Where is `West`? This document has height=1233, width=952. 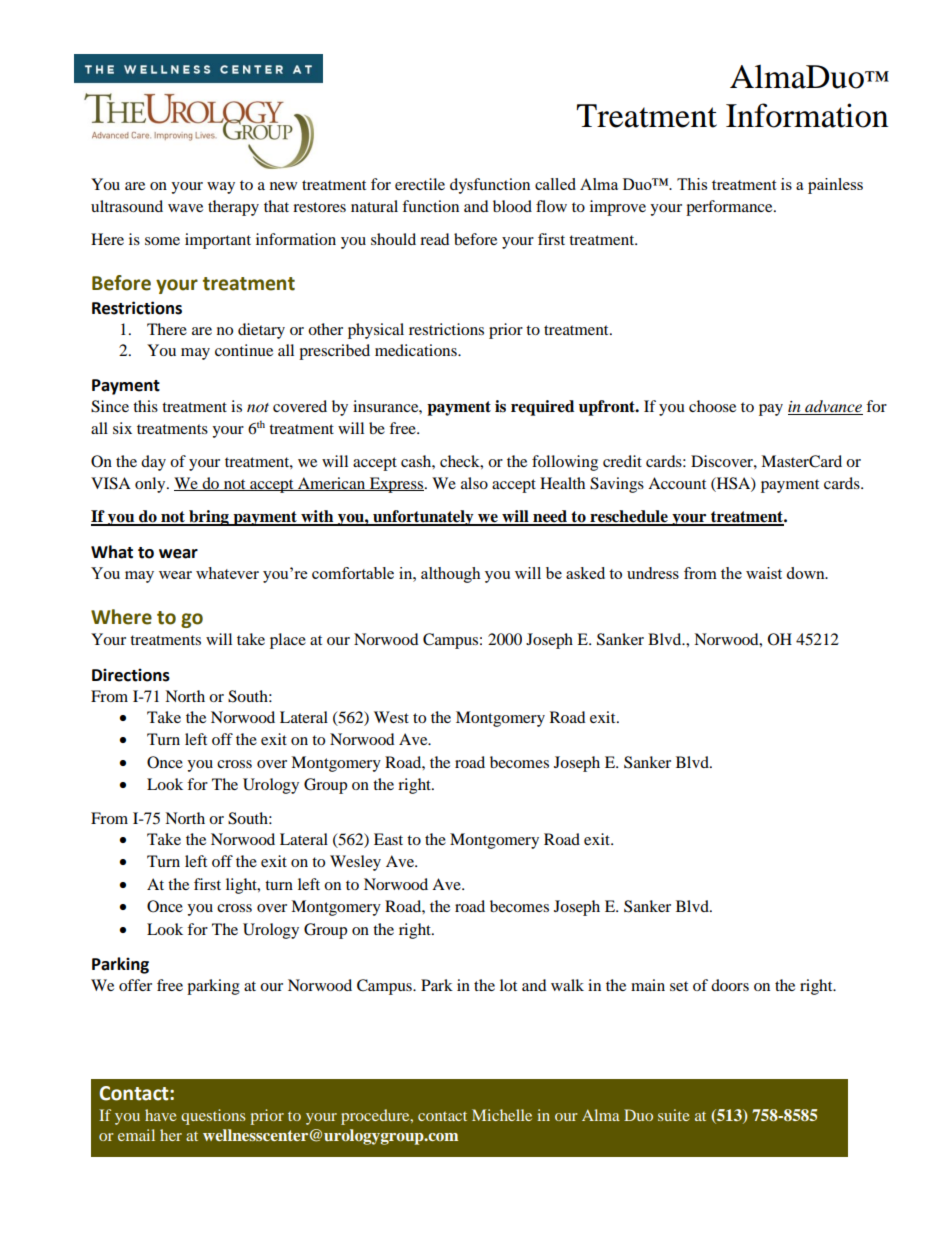
West is located at coordinates (391, 717).
